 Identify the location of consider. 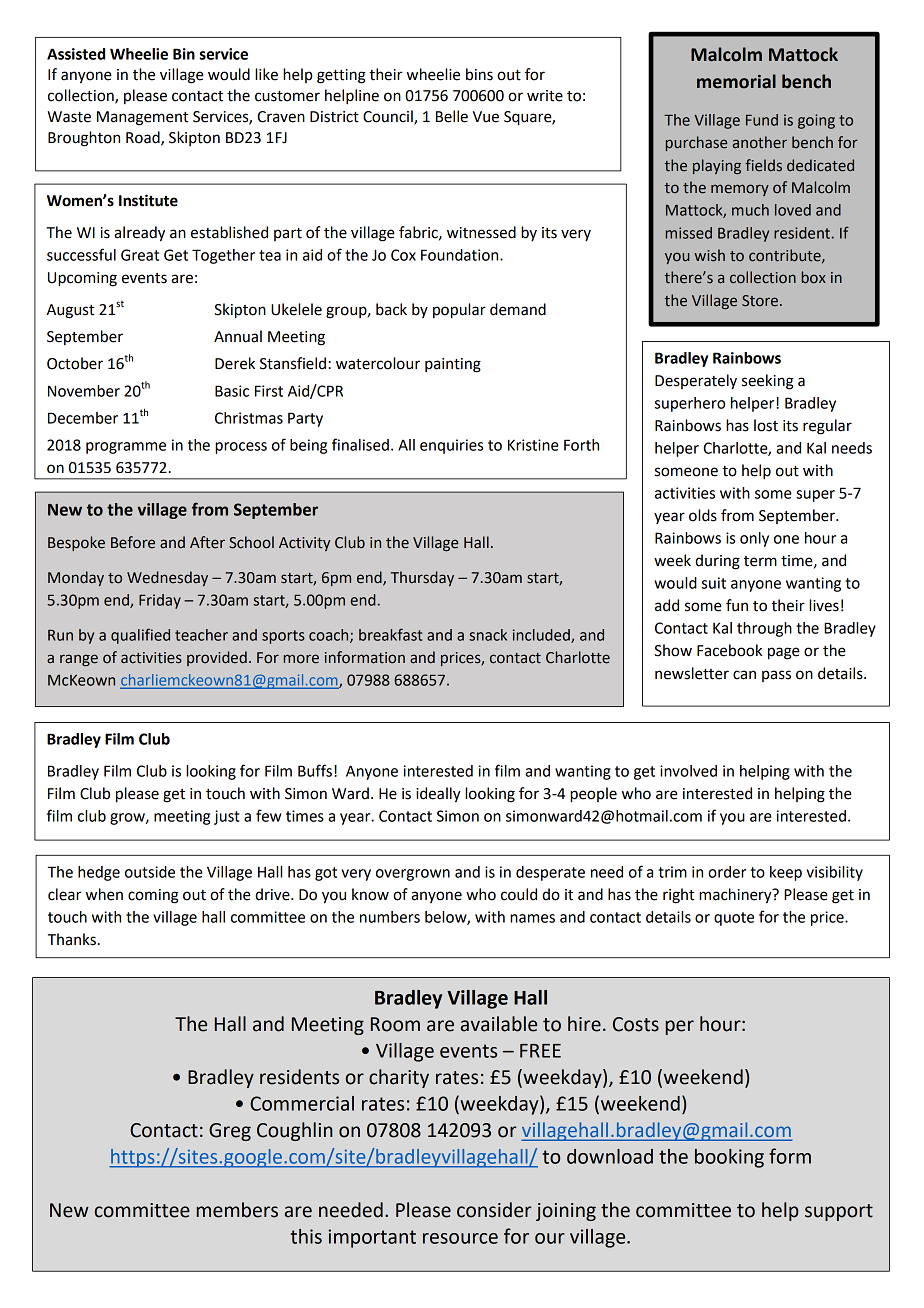
(494, 1210).
